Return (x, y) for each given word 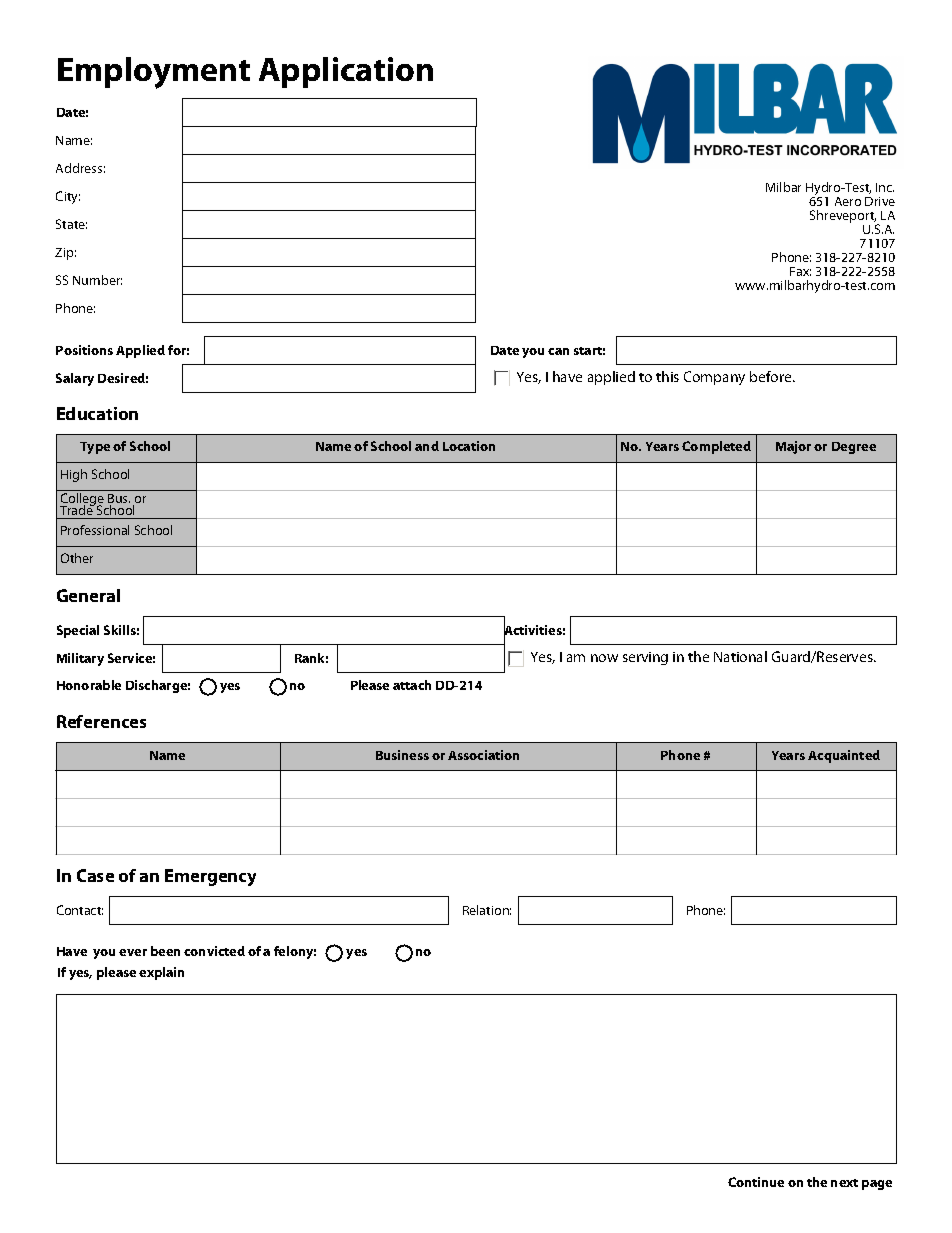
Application (346, 72)
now (604, 658)
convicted (214, 951)
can (558, 351)
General (88, 595)
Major (793, 447)
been (165, 951)
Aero (848, 201)
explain (161, 973)
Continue (756, 1182)
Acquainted (844, 756)
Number (97, 280)
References (101, 721)
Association (483, 755)
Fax (800, 271)
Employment (154, 73)
